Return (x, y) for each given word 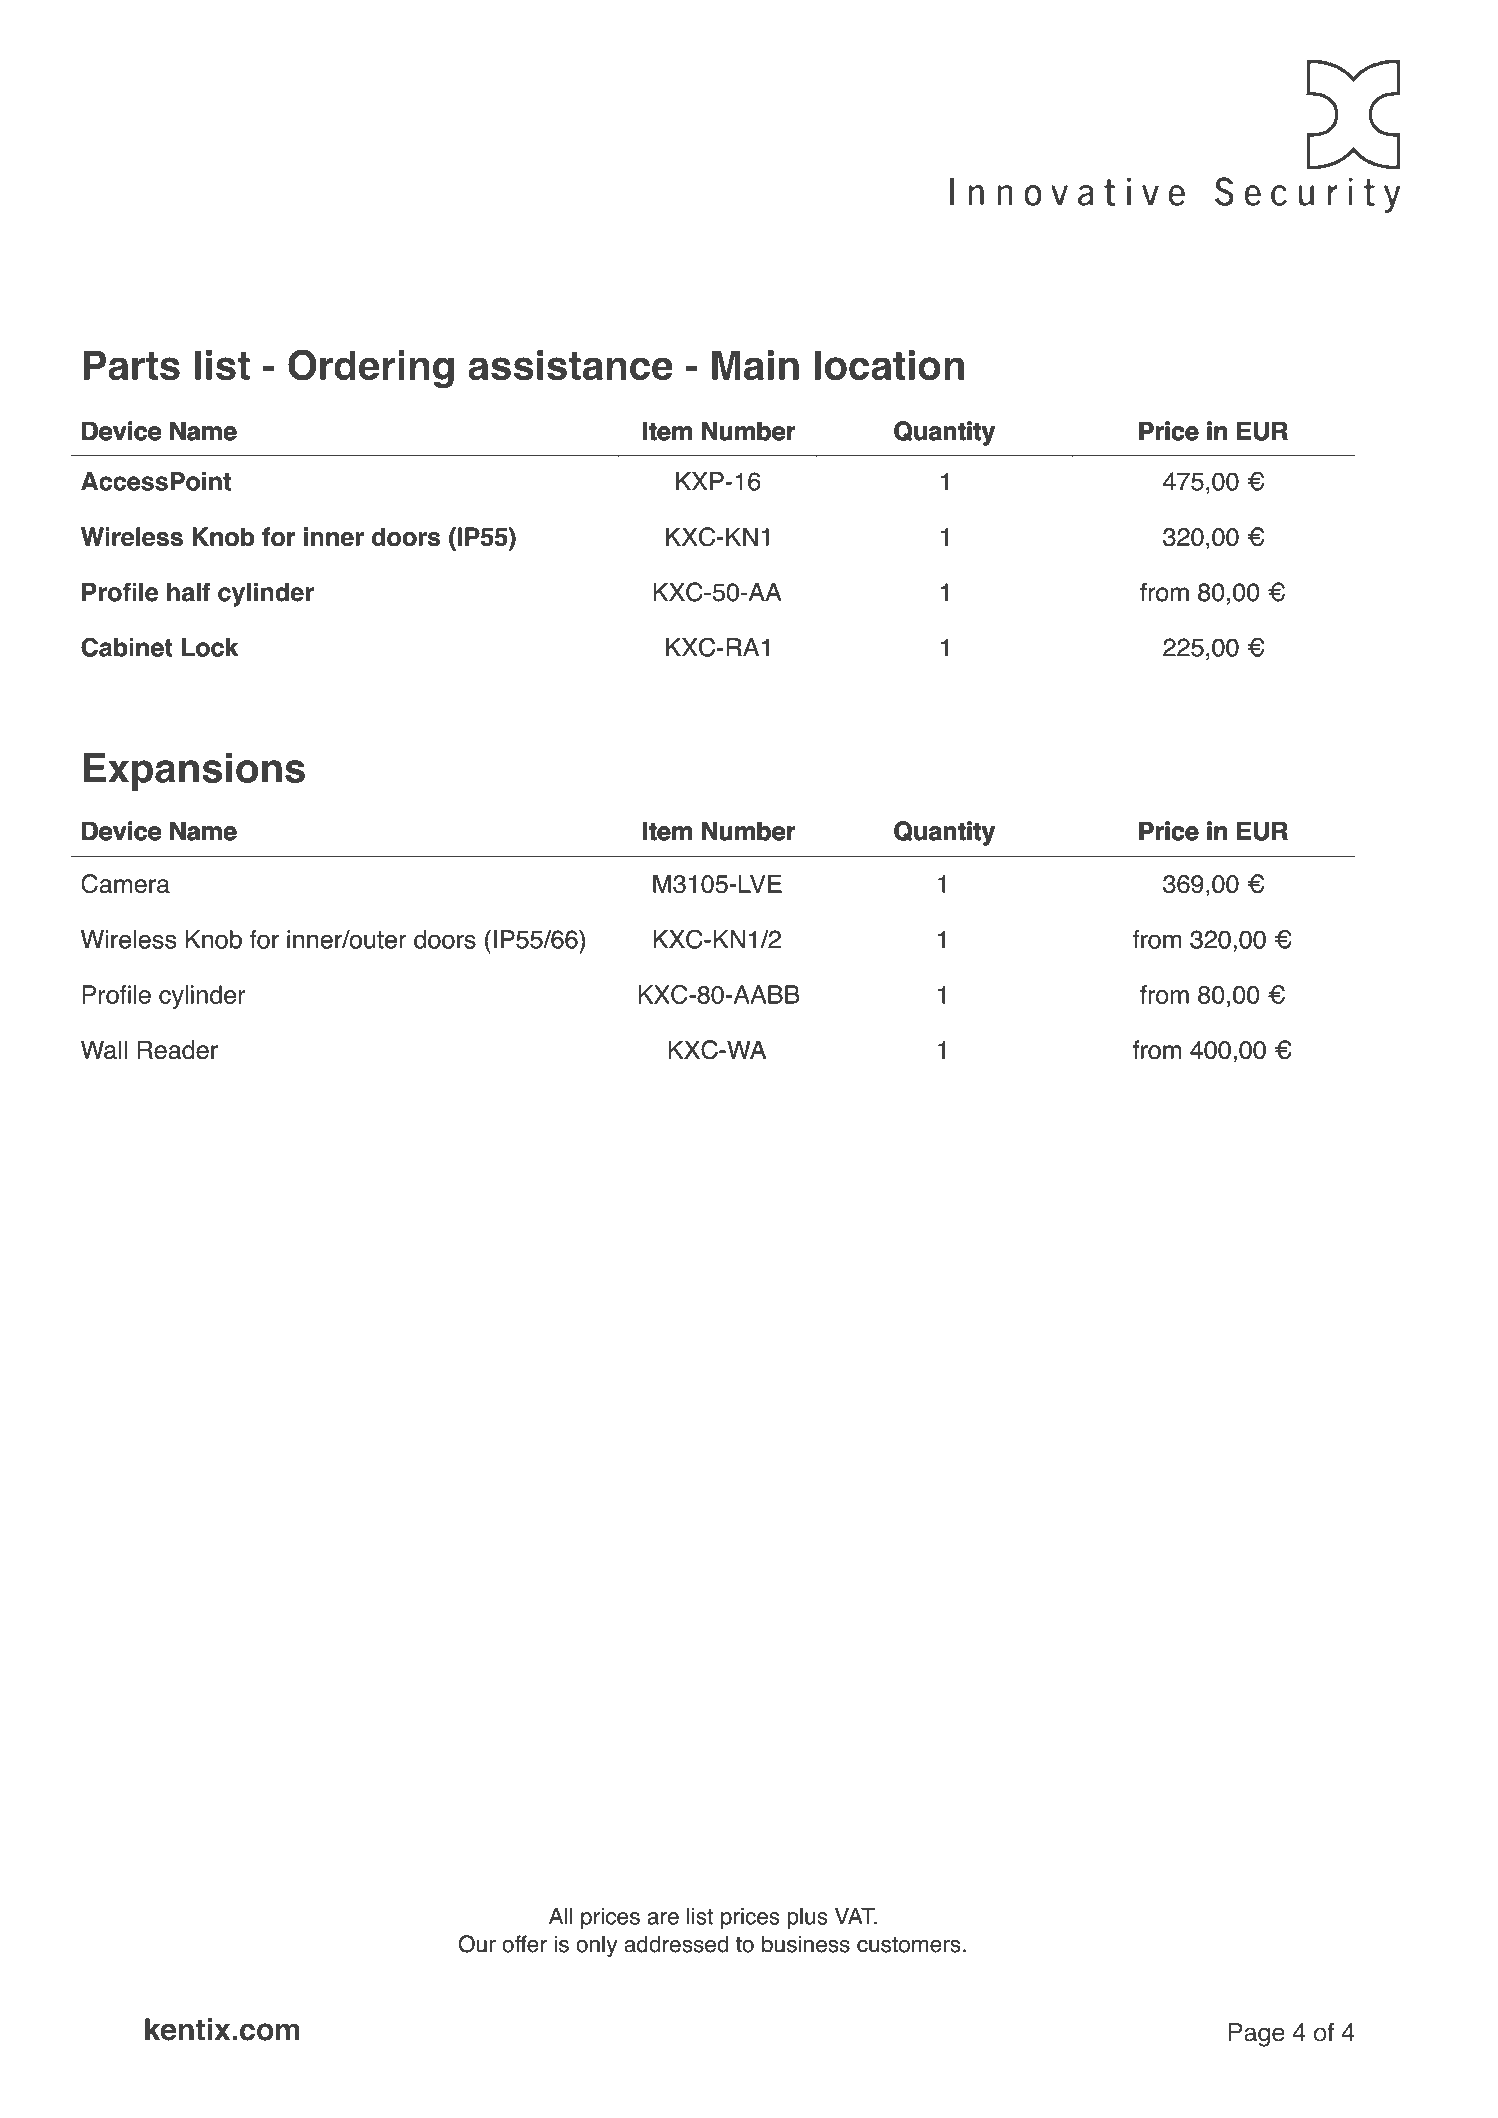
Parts (131, 365)
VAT (856, 1916)
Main (755, 365)
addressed (676, 1944)
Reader (177, 1049)
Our (477, 1944)
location (889, 365)
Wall (104, 1049)
